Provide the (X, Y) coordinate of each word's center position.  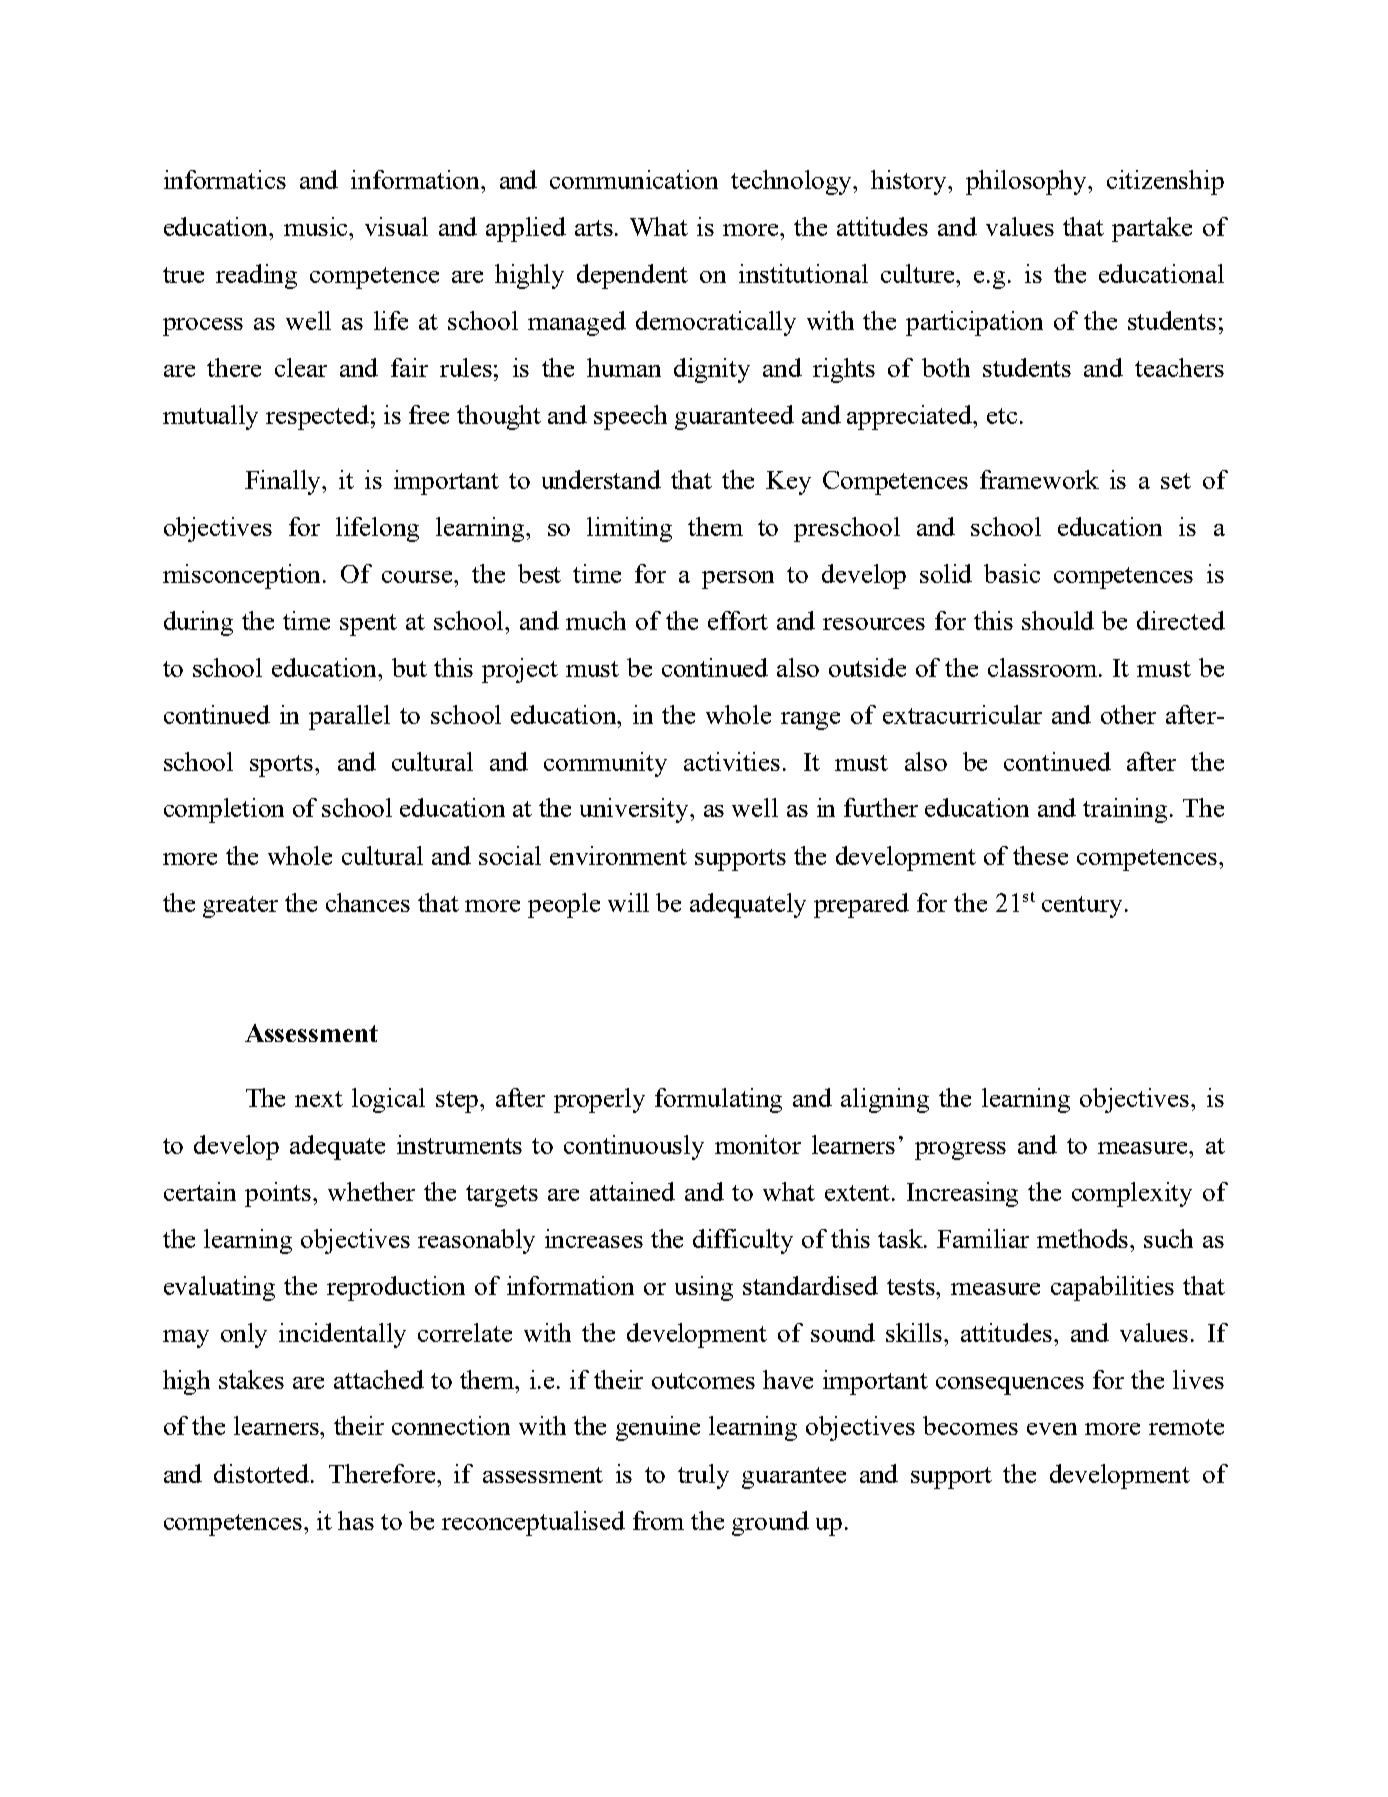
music (317, 226)
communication (634, 179)
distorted (263, 1473)
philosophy (1028, 182)
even (1052, 1429)
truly (703, 1476)
